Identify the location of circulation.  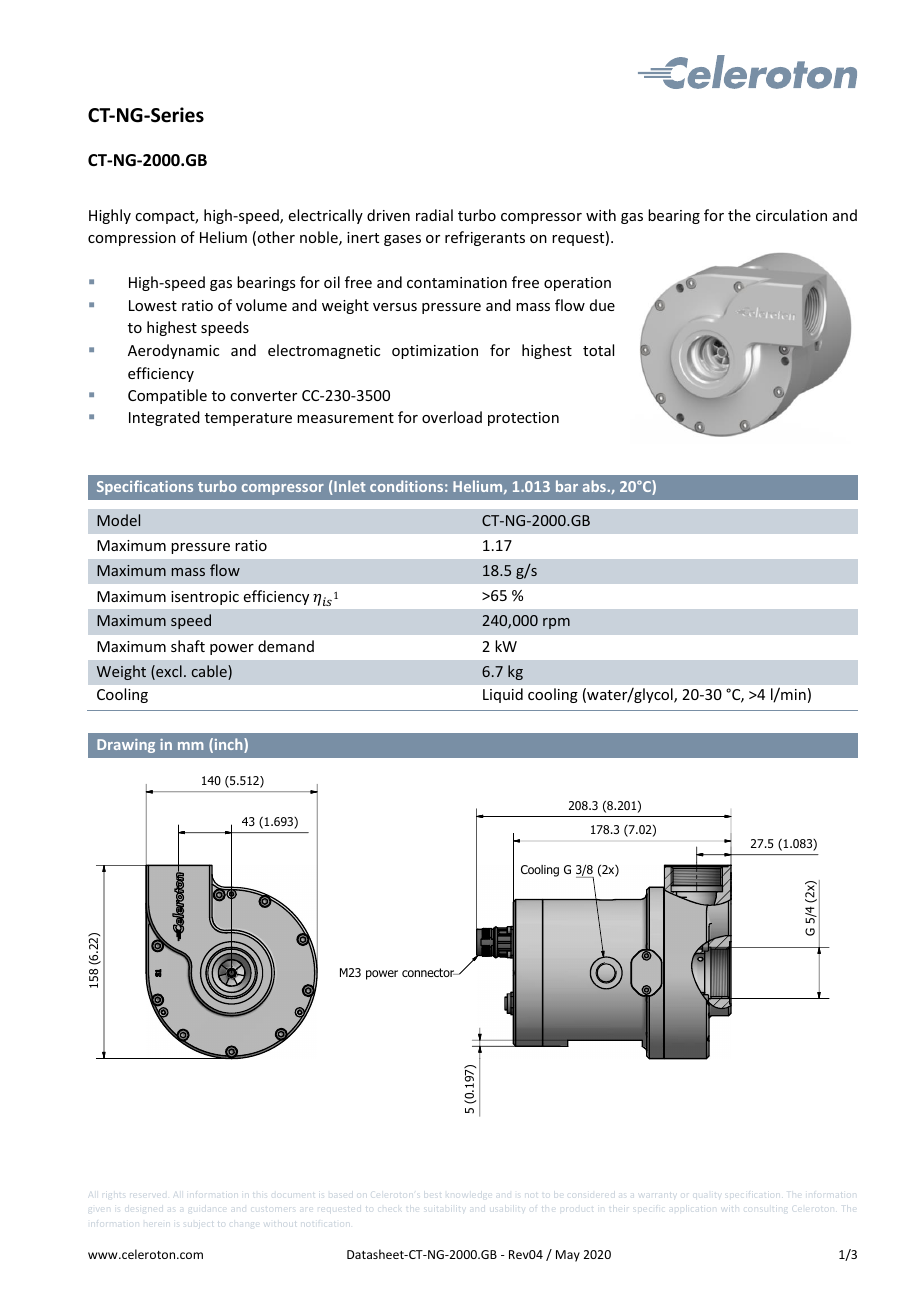
(791, 215).
